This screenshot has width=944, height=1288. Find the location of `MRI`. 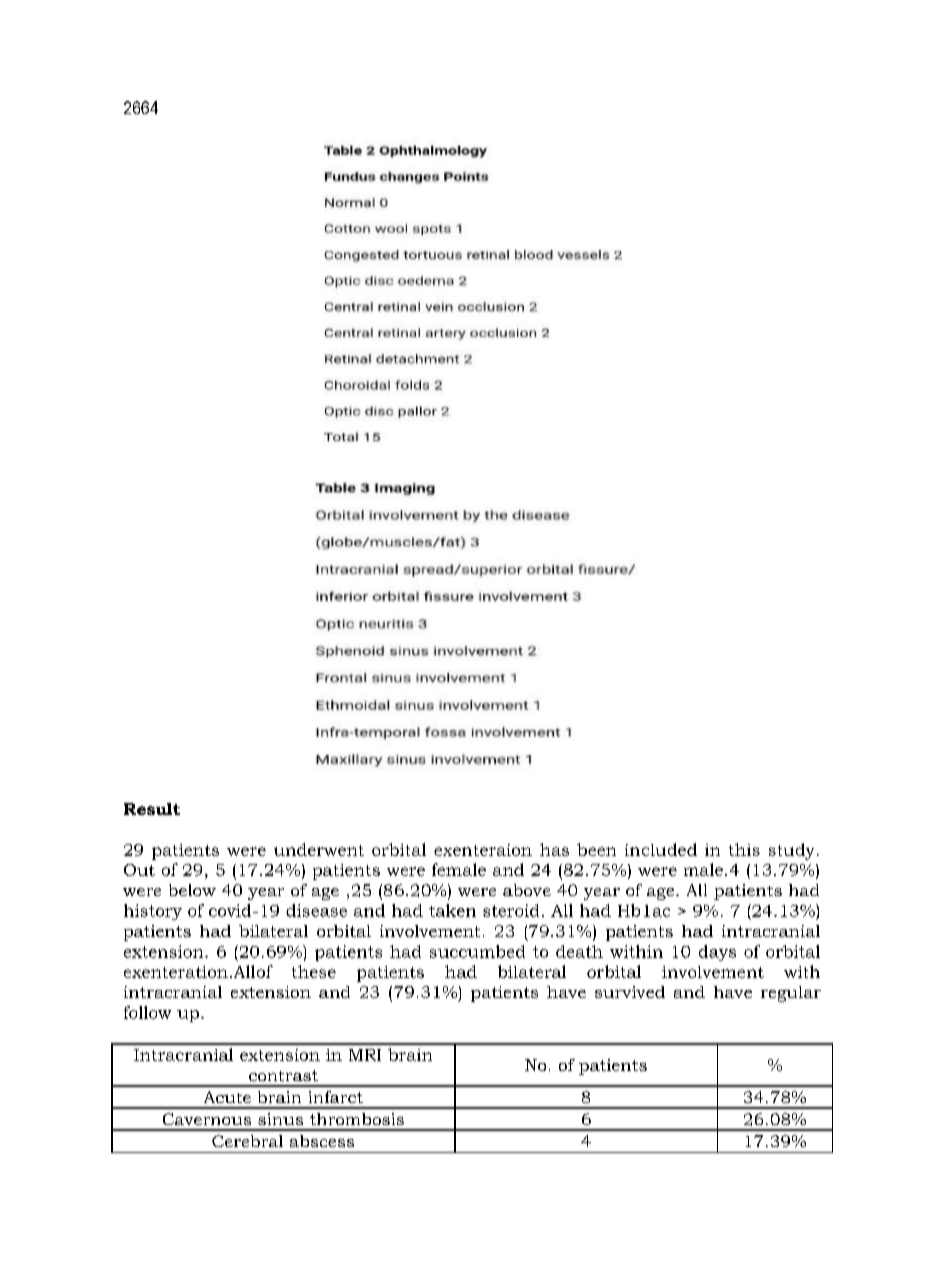

MRI is located at coordinates (365, 1055).
